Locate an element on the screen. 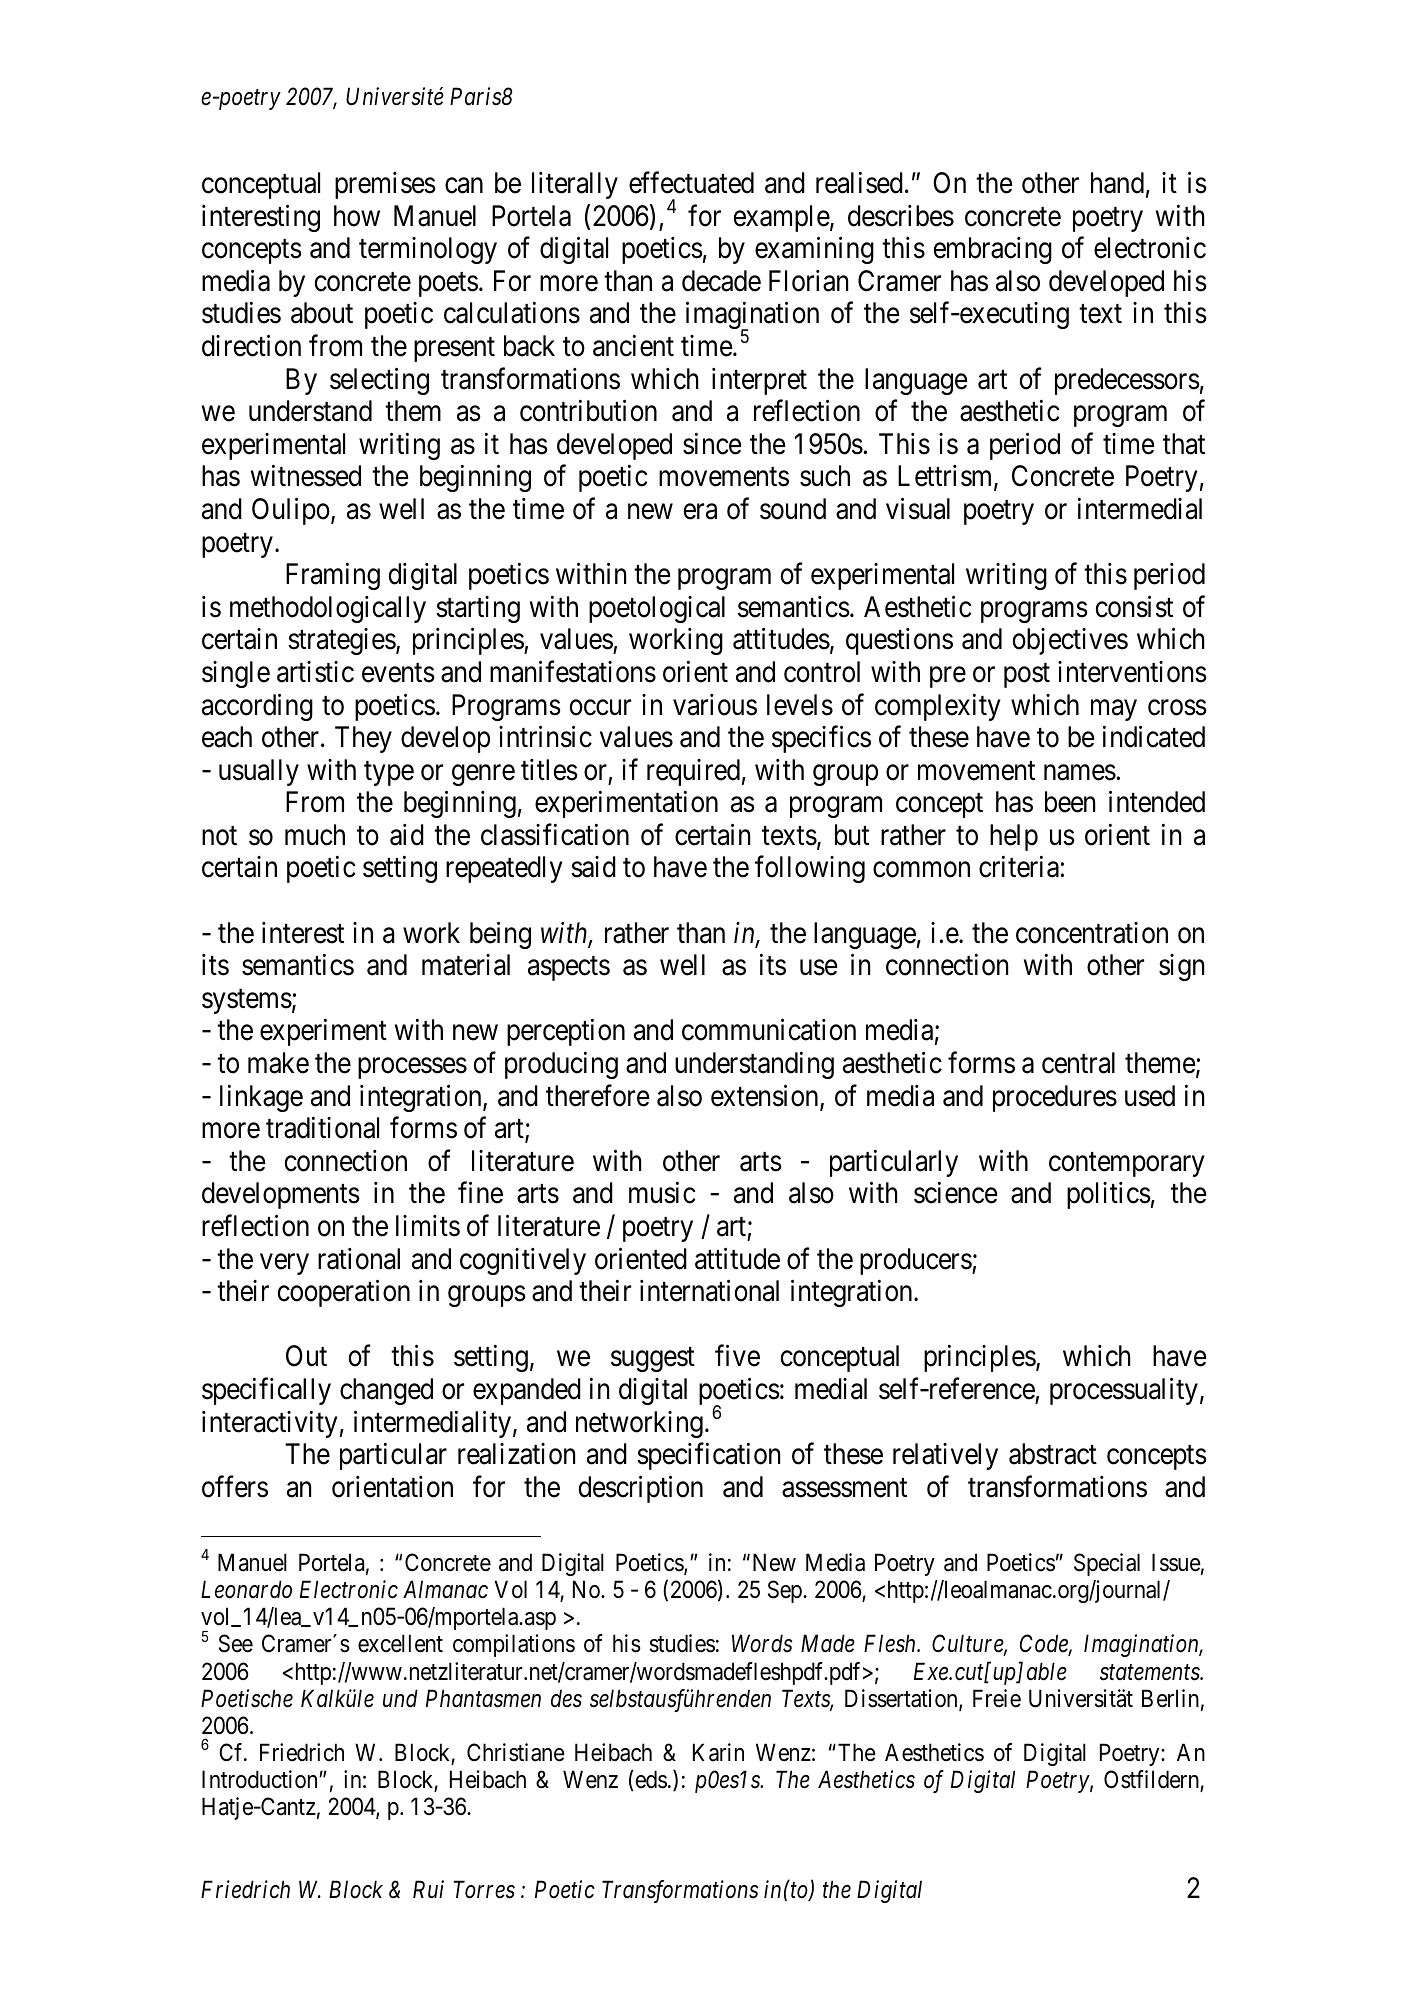 This screenshot has width=1406, height=1989. eds is located at coordinates (651, 1779).
